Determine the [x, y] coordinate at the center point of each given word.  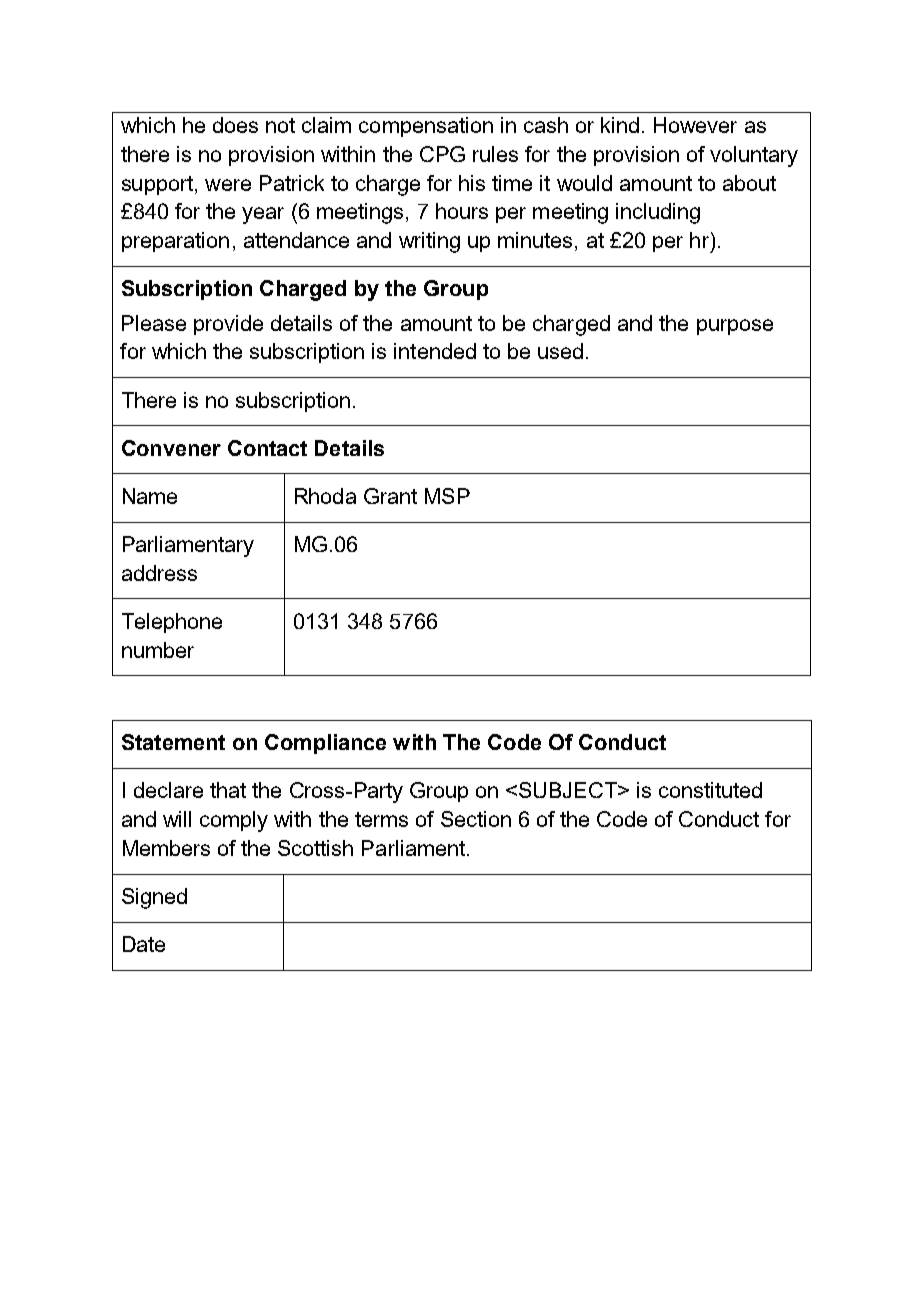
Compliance [325, 744]
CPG [442, 154]
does [235, 125]
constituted [710, 790]
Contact [267, 448]
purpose [735, 327]
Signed [154, 898]
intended [435, 351]
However [695, 125]
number [158, 650]
